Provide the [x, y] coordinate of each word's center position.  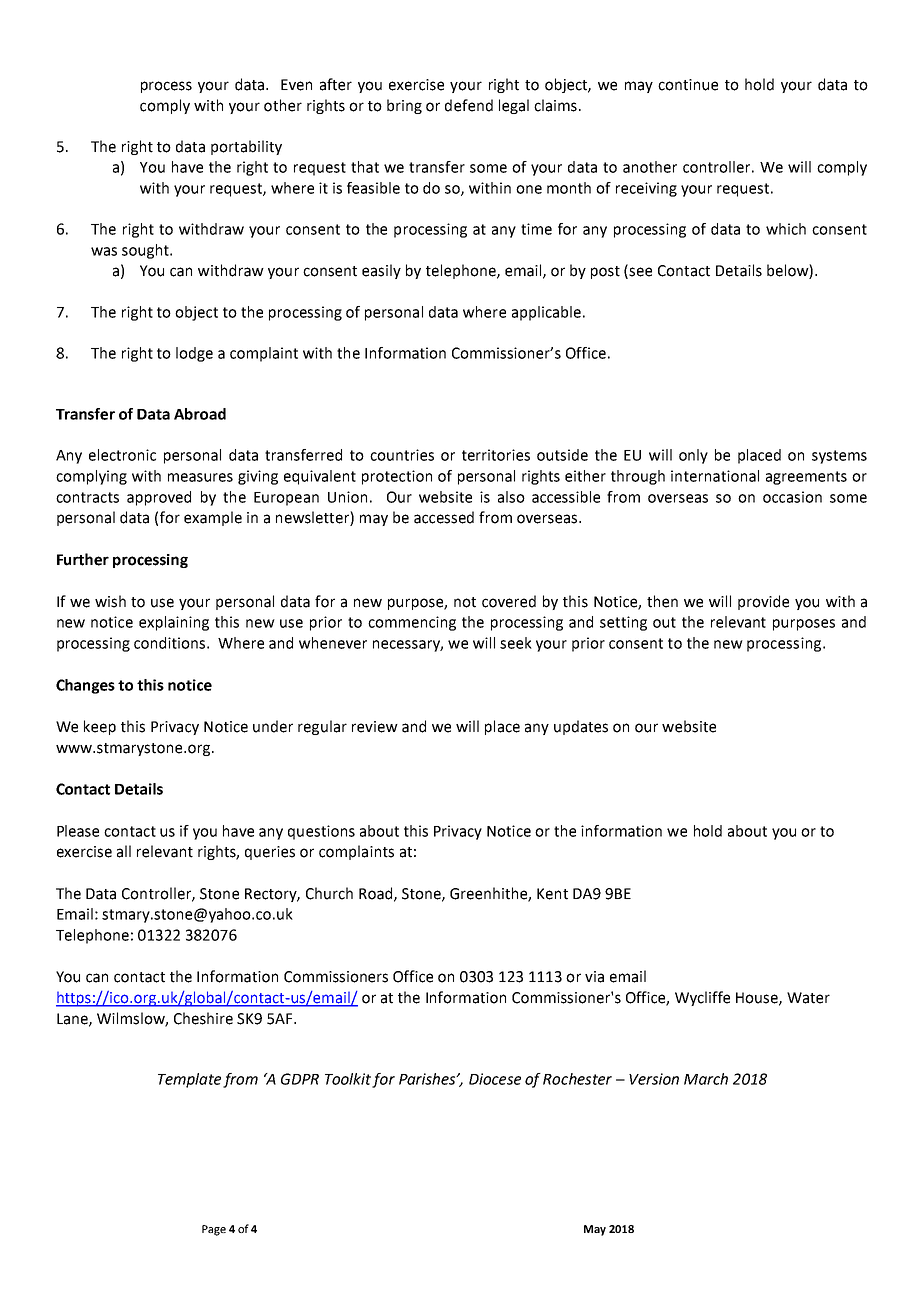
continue [688, 85]
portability [246, 147]
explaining [174, 623]
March [706, 1079]
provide [763, 602]
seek [516, 643]
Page [214, 1230]
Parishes [428, 1079]
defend [469, 105]
